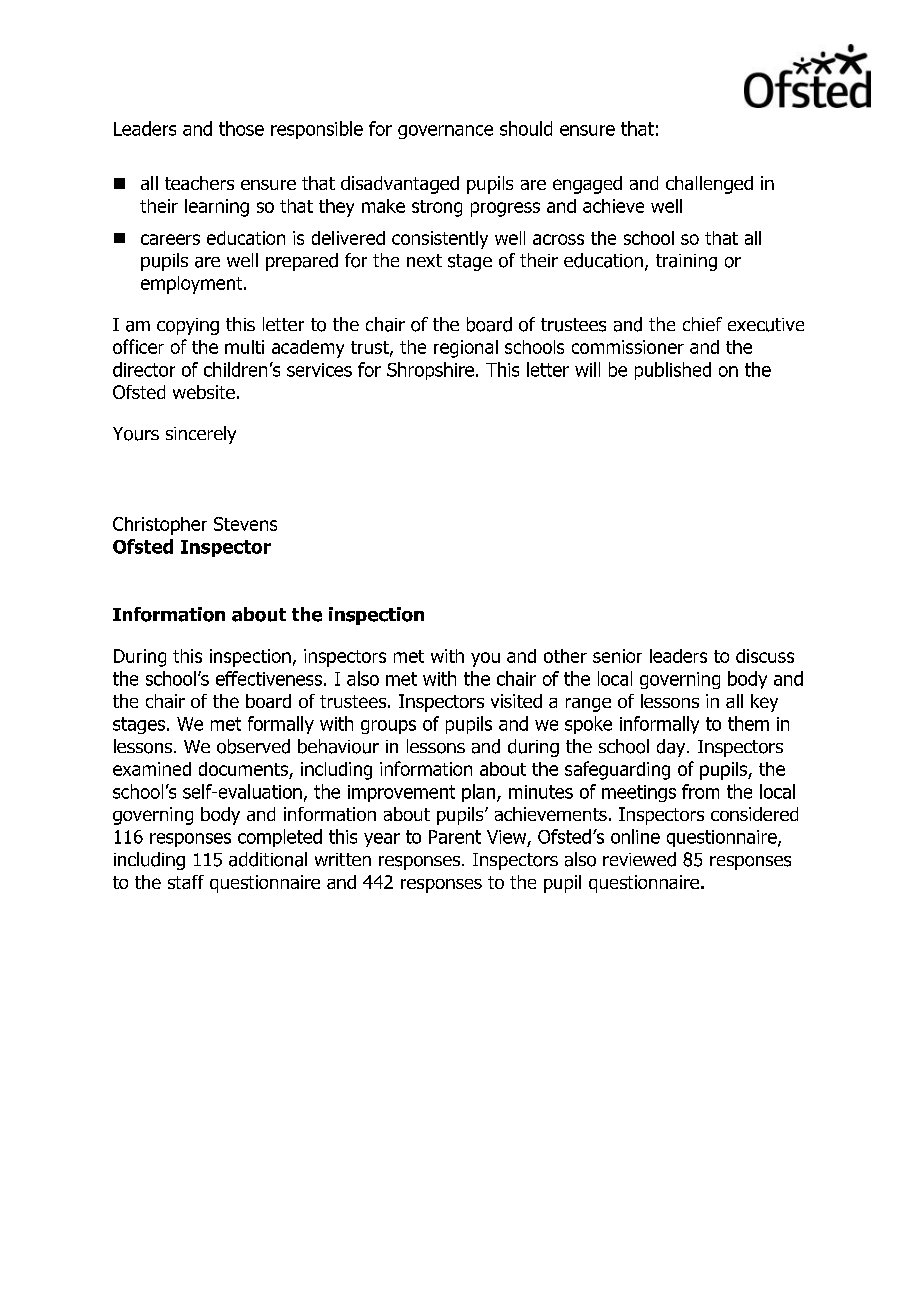 The width and height of the document is (924, 1310). What do you see at coordinates (186, 882) in the document?
I see `staff` at bounding box center [186, 882].
